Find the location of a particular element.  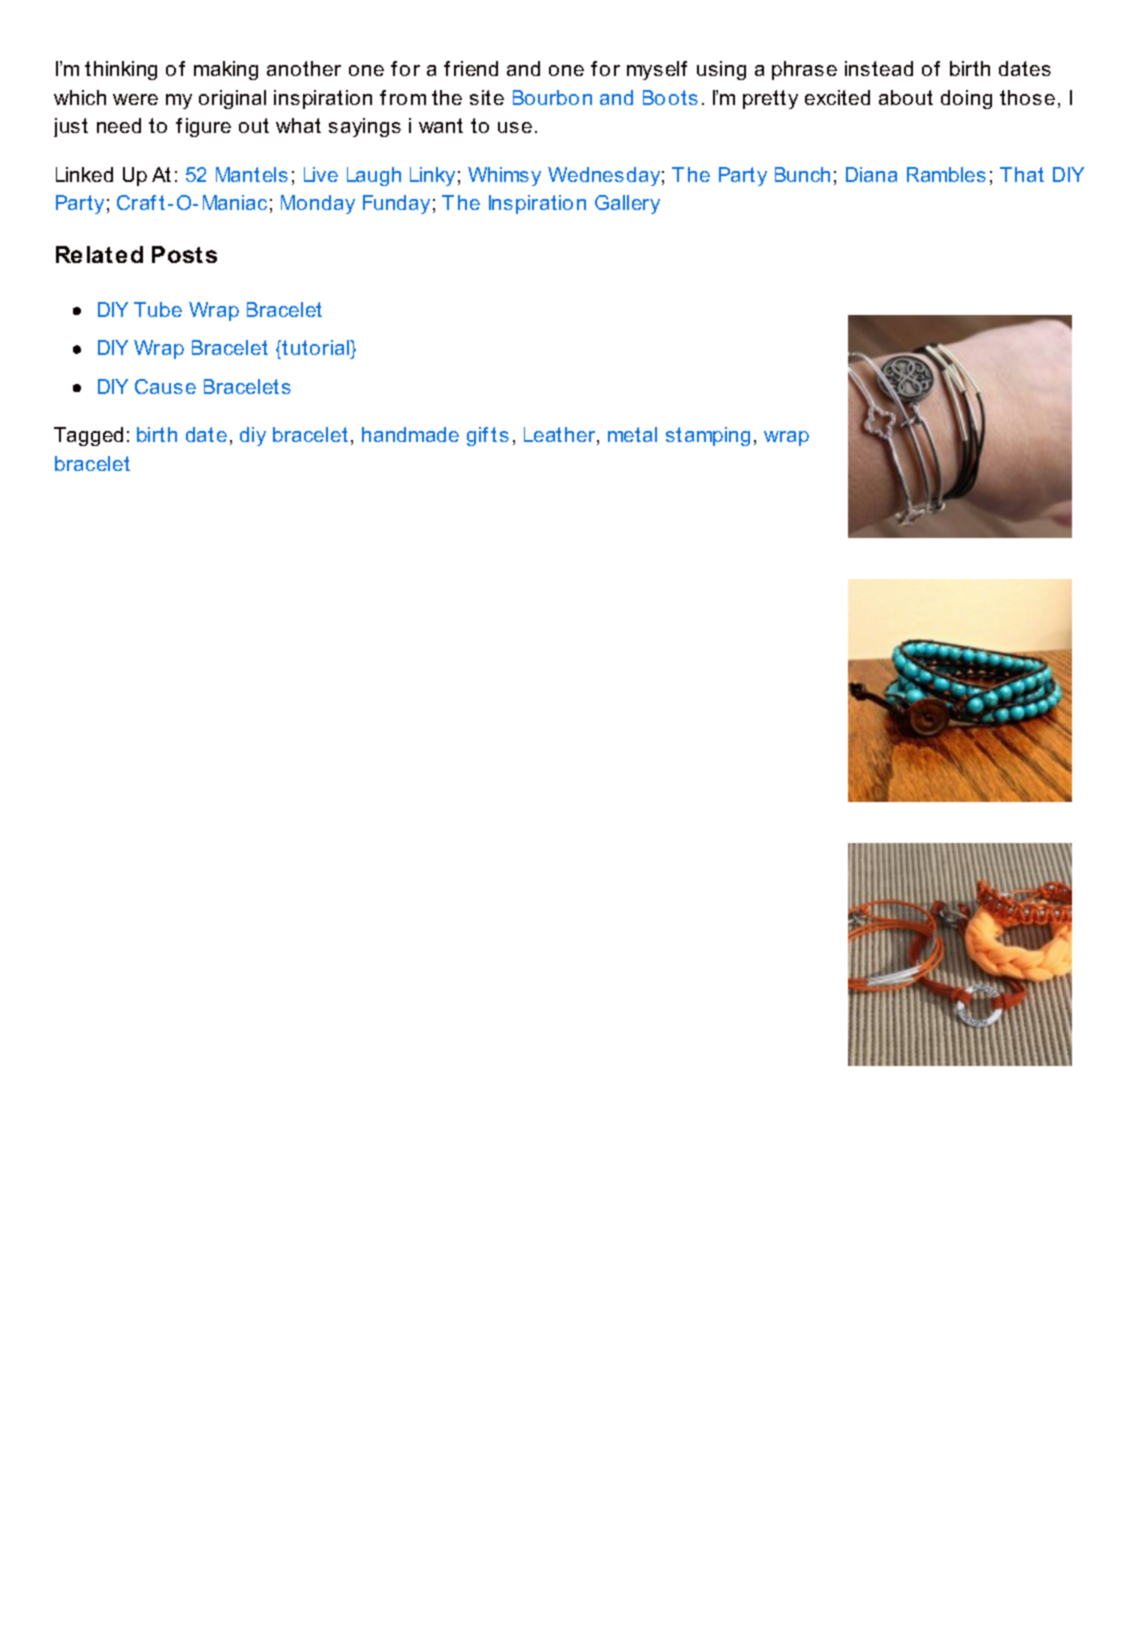

Leather is located at coordinates (561, 436).
